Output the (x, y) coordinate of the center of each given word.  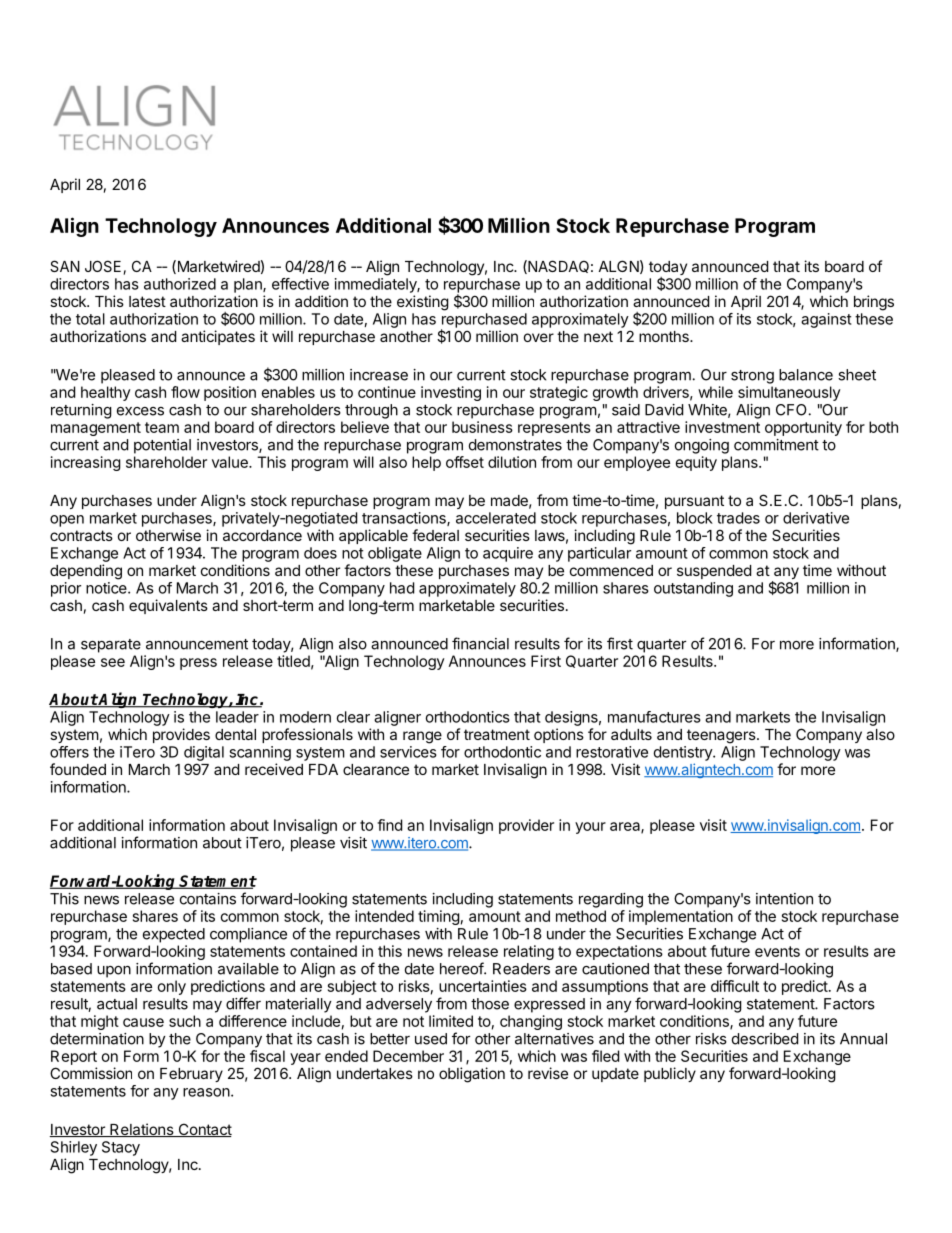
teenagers (721, 736)
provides (181, 735)
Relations (141, 1130)
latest (147, 301)
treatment (497, 734)
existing (423, 303)
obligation (472, 1075)
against (826, 320)
